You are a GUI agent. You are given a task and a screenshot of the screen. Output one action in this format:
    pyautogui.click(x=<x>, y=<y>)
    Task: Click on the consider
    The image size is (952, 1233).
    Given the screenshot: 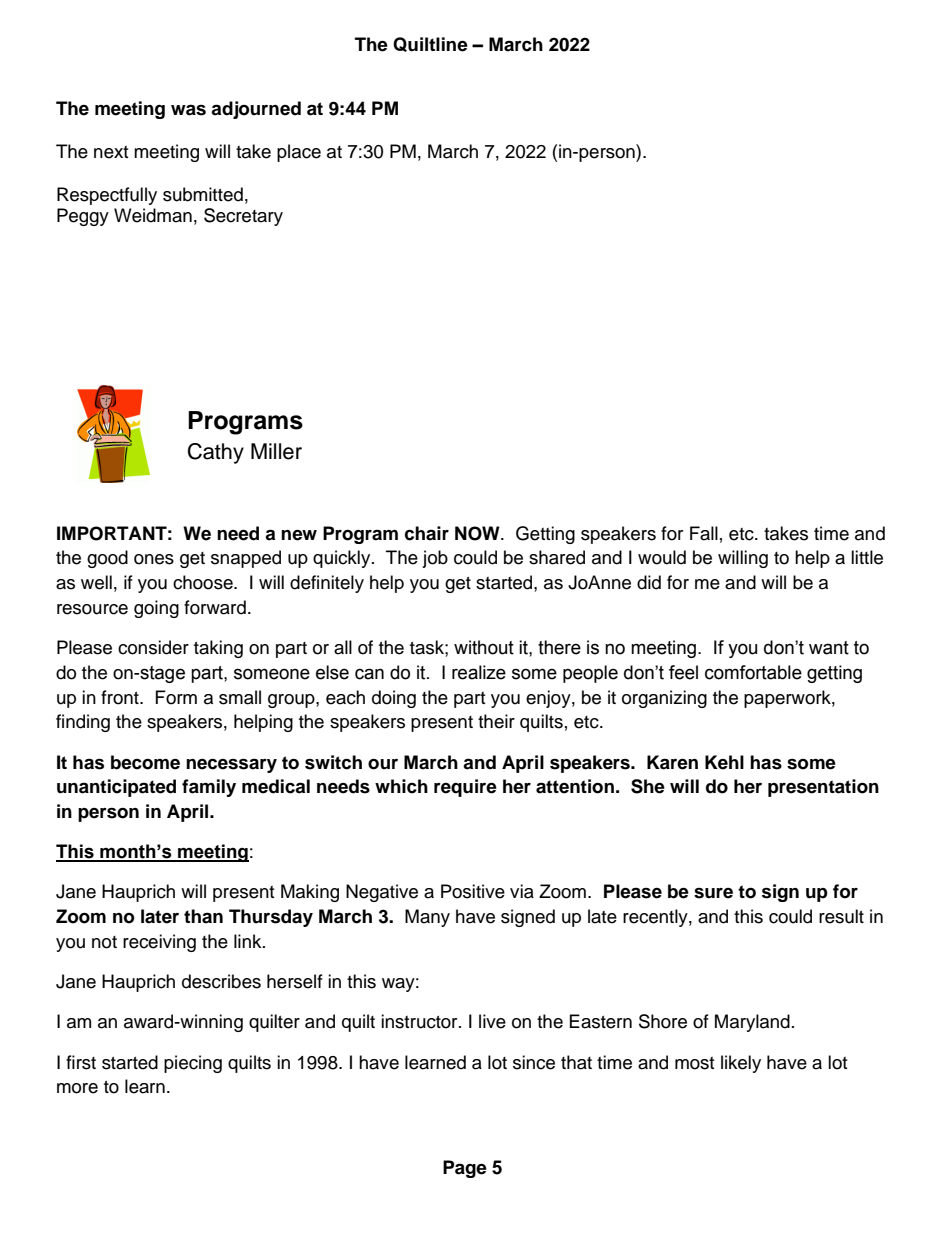 What is the action you would take?
    pyautogui.click(x=153, y=647)
